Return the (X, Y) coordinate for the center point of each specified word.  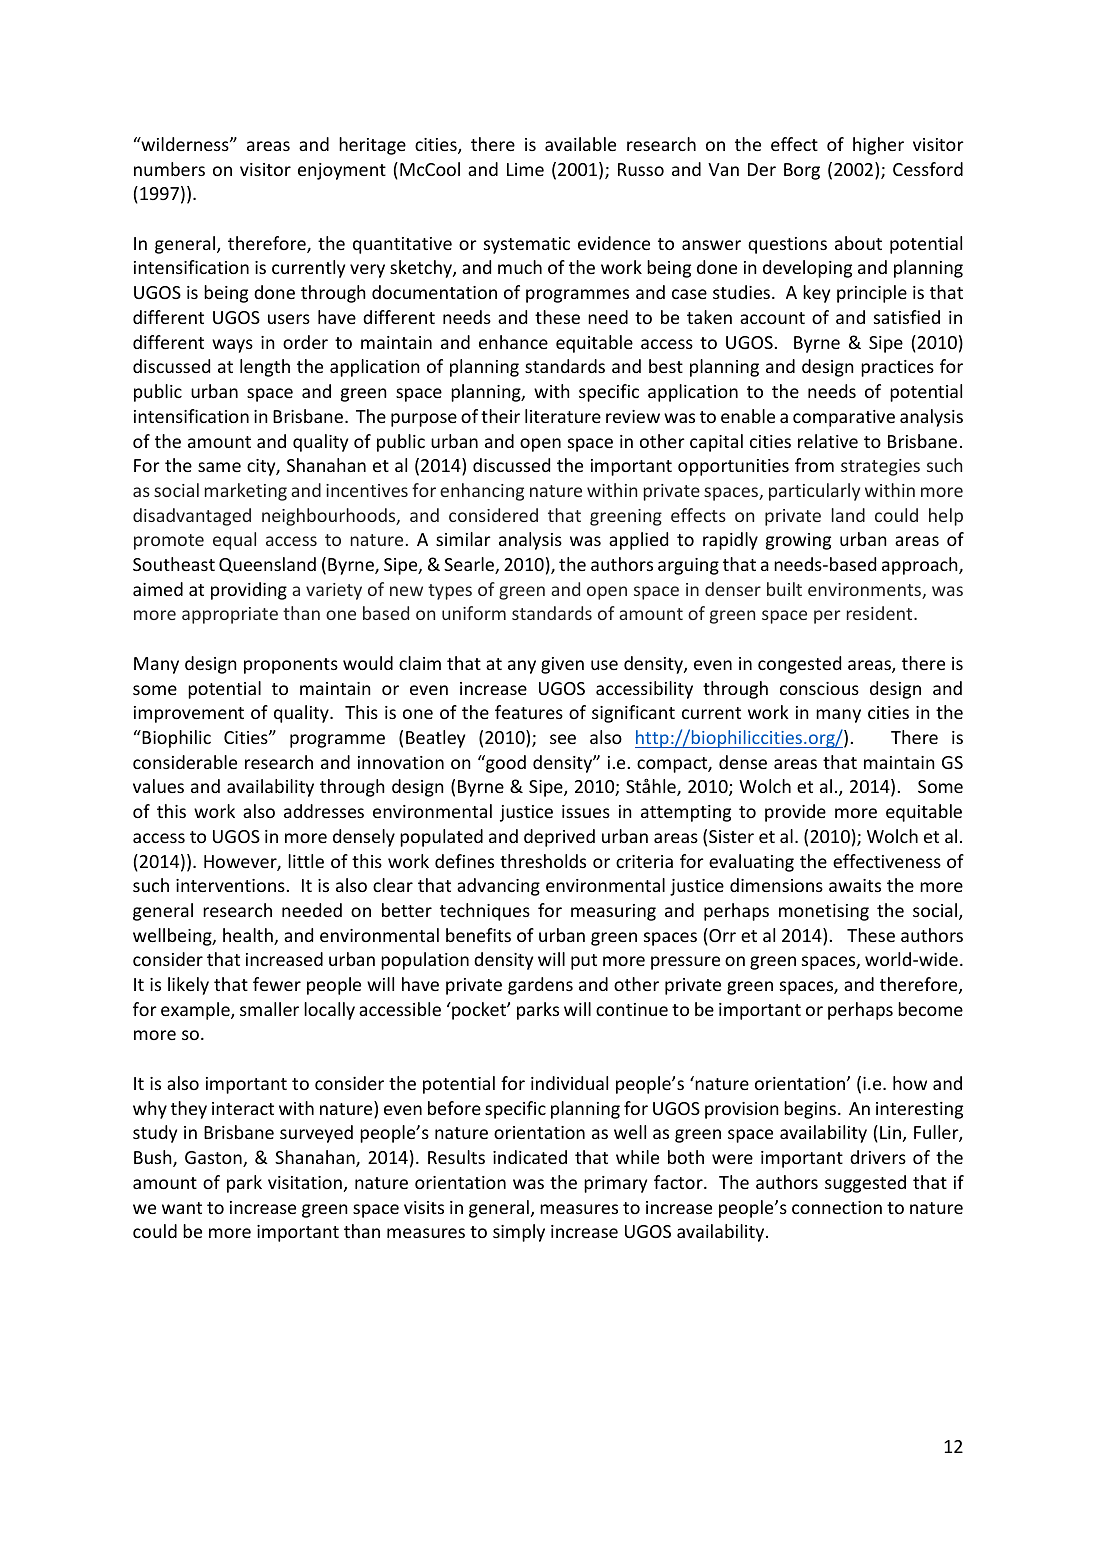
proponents (291, 666)
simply (519, 1233)
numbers (169, 169)
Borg (802, 171)
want (182, 1208)
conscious (819, 688)
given (562, 665)
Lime (525, 169)
